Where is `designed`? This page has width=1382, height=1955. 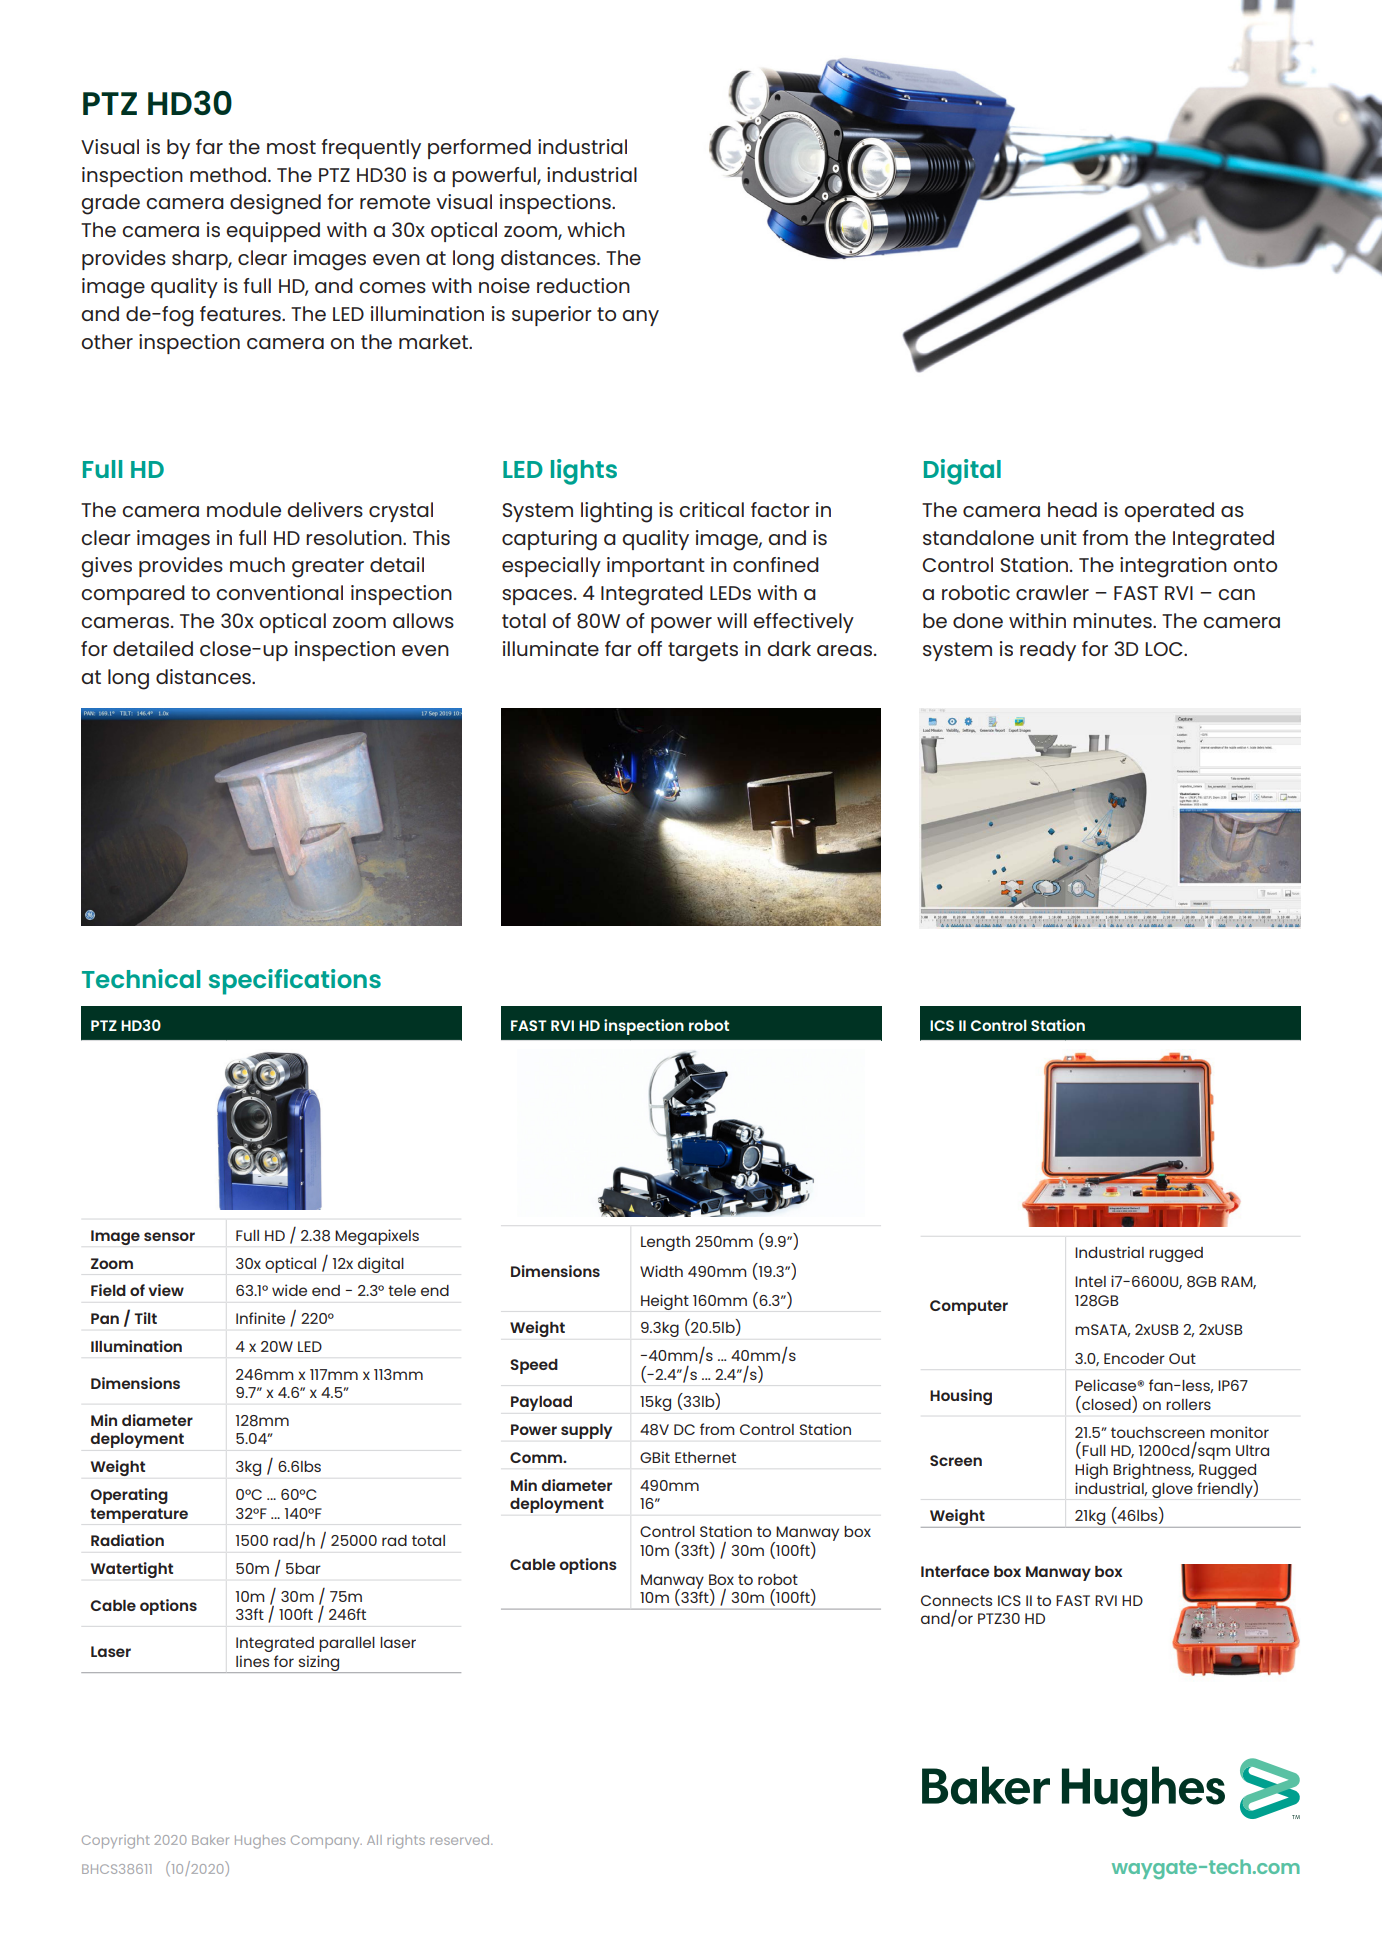 designed is located at coordinates (275, 204).
